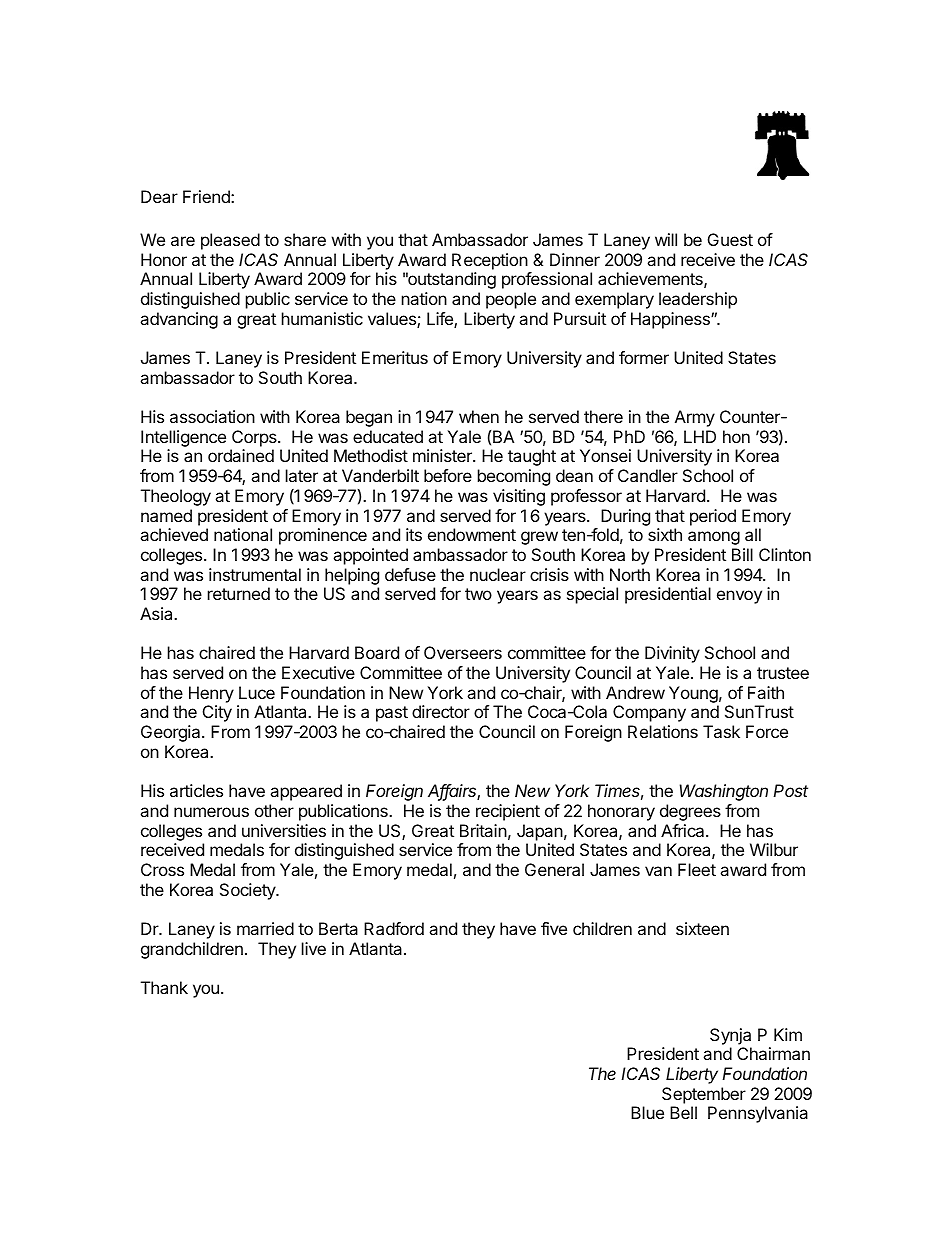 This screenshot has width=952, height=1233. What do you see at coordinates (672, 654) in the screenshot?
I see `Divinity` at bounding box center [672, 654].
